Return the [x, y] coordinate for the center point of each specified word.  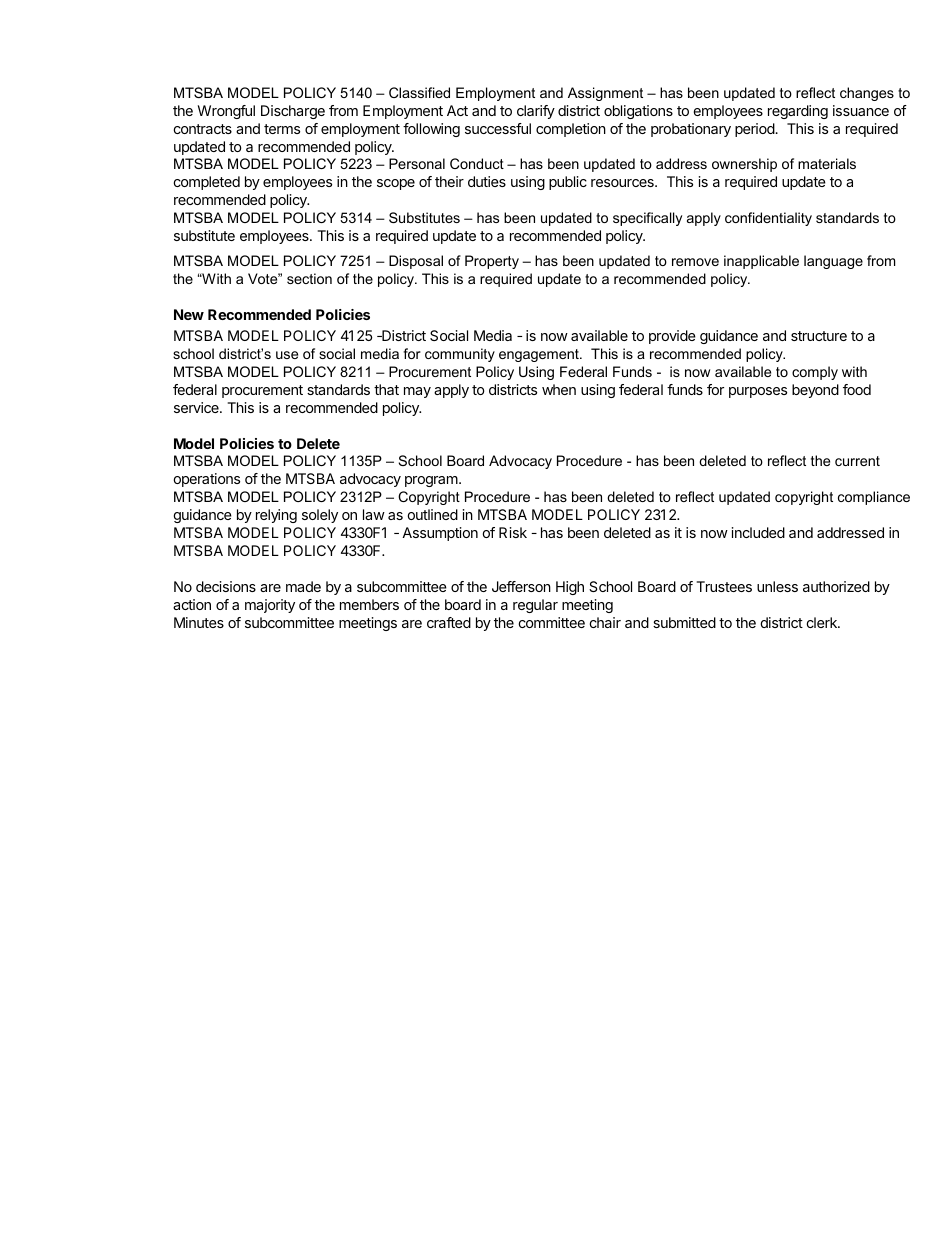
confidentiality [768, 219]
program [432, 481]
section [309, 278]
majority [270, 606]
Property [492, 262]
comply [815, 373]
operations [207, 480]
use [287, 355]
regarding [798, 112]
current [857, 461]
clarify [536, 112]
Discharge [293, 112]
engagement [540, 355]
